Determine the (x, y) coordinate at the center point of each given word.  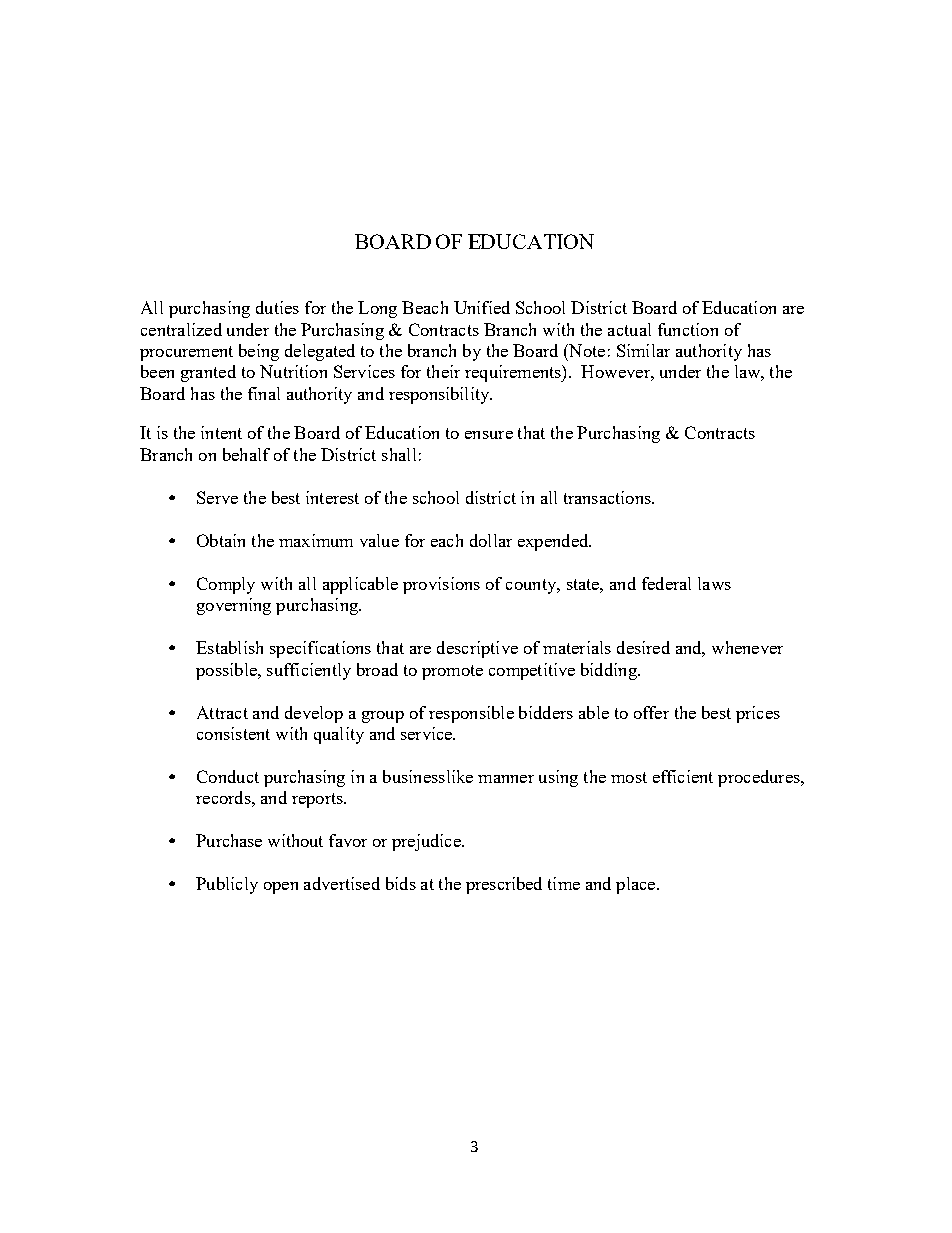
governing (234, 606)
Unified (482, 307)
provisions (441, 585)
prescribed (504, 885)
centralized (181, 329)
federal (666, 583)
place (637, 885)
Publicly (227, 885)
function (688, 329)
